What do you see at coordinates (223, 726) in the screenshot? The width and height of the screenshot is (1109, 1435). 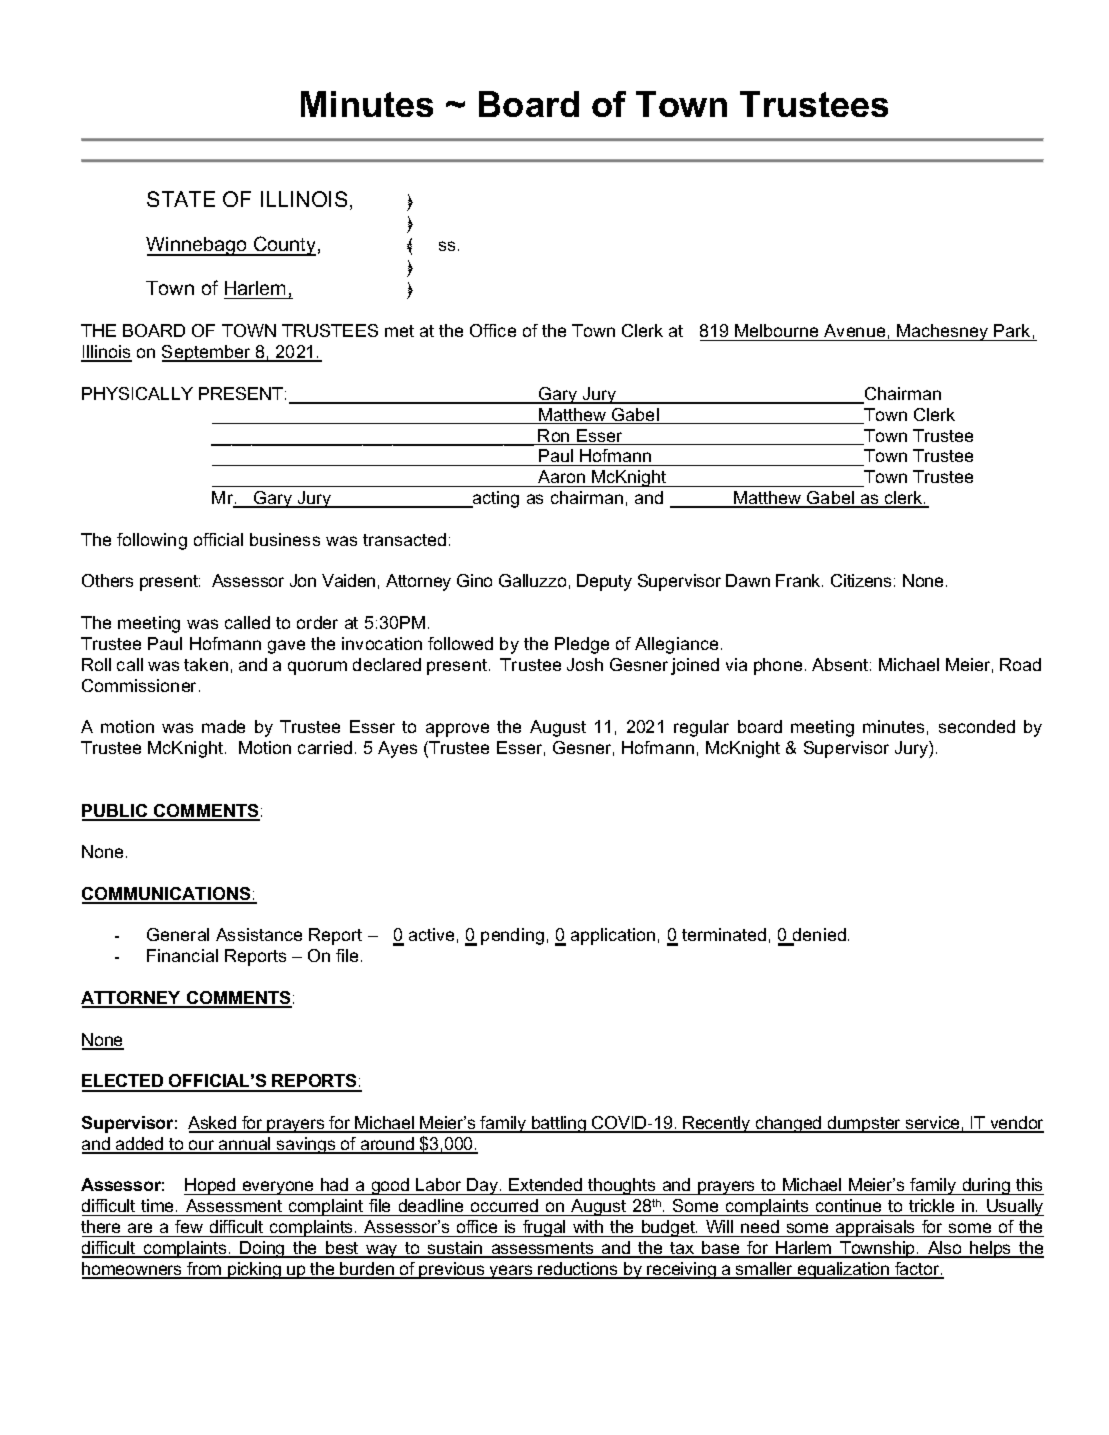 I see `made` at bounding box center [223, 726].
